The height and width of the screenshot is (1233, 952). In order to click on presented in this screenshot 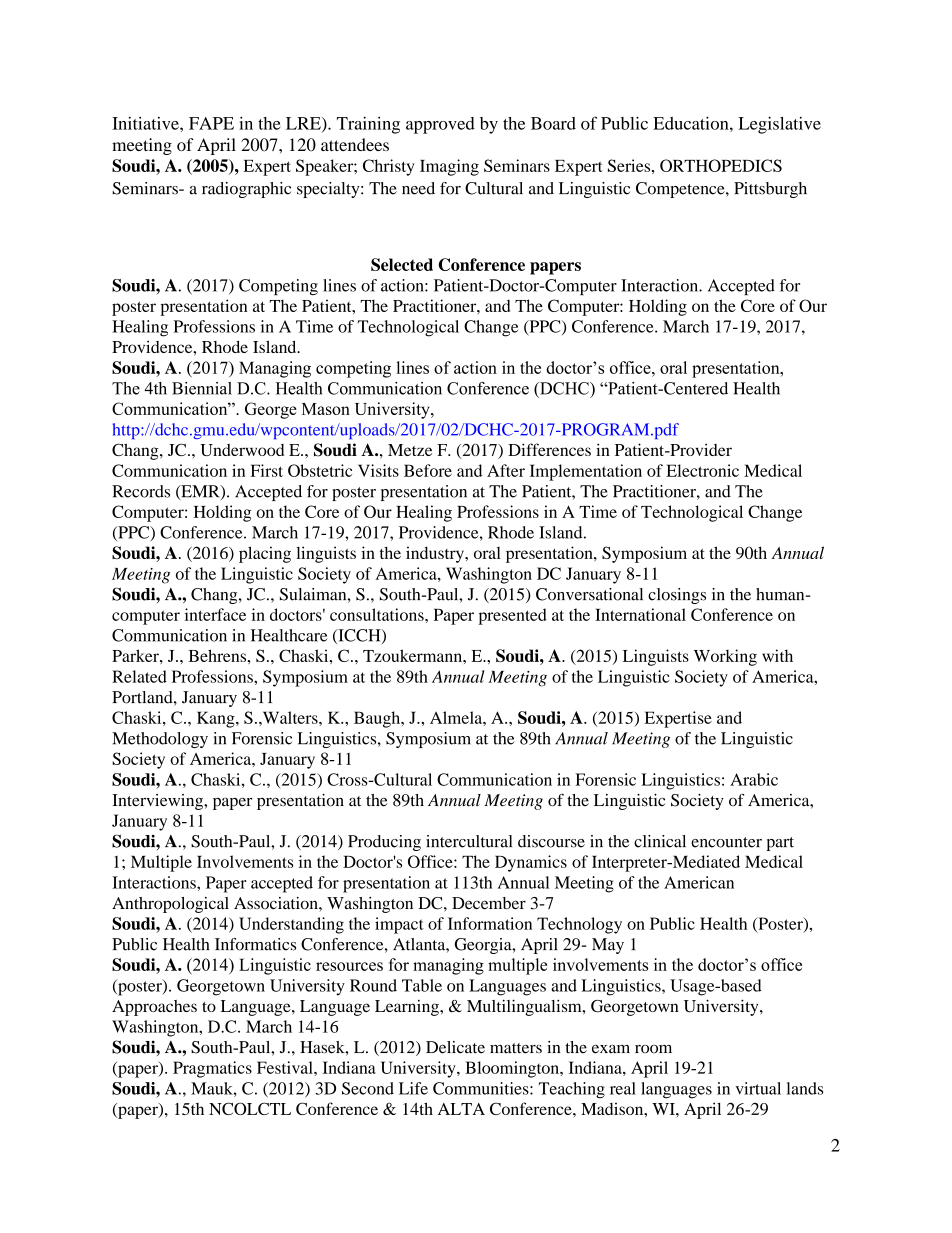, I will do `click(513, 616)`.
